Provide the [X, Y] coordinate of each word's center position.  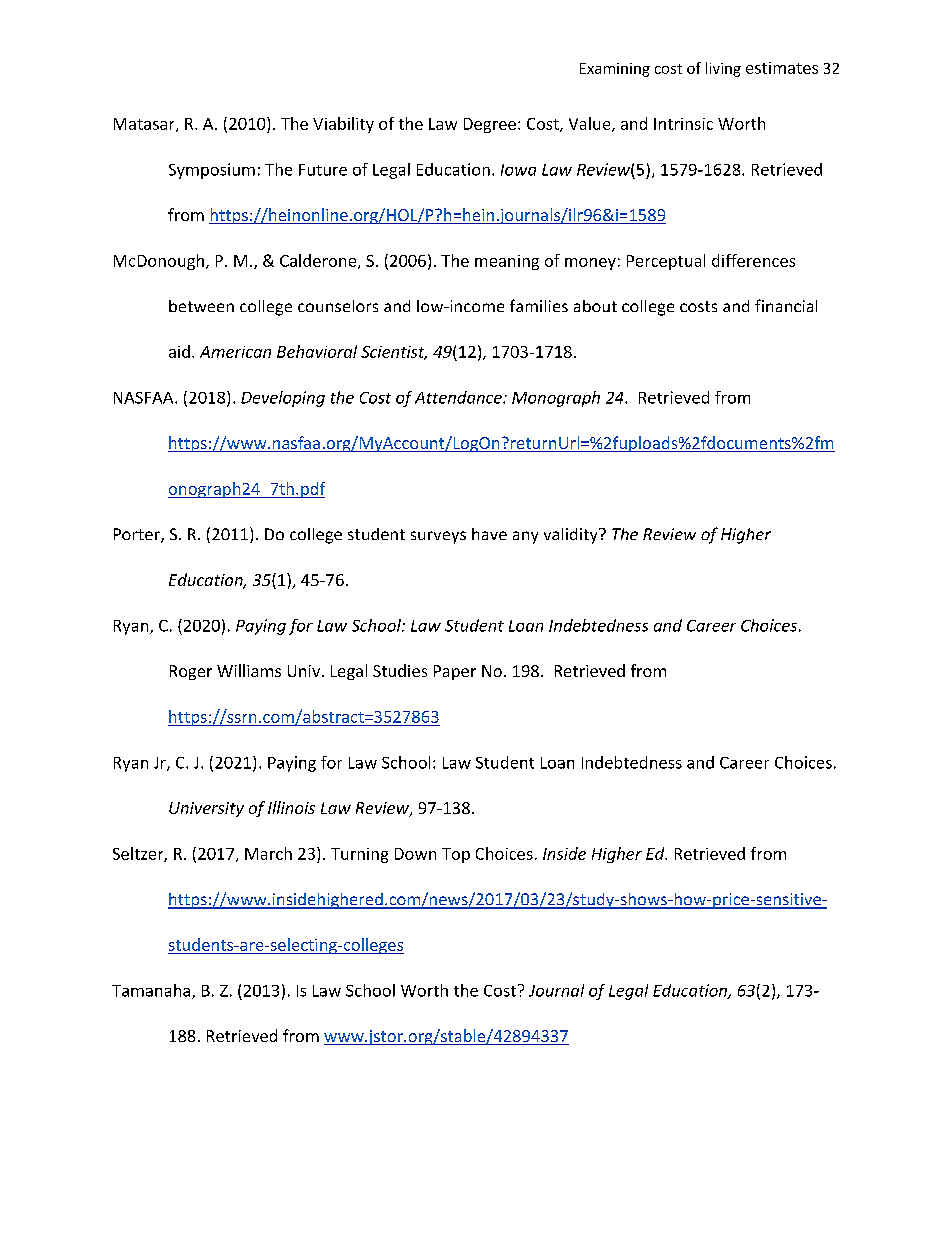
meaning [507, 262]
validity [572, 536]
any [525, 537]
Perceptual [666, 262]
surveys [438, 537]
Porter [138, 535]
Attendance [459, 397]
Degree [490, 125]
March [268, 853]
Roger [191, 672]
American [235, 352]
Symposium [212, 171]
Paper [455, 672]
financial [786, 305]
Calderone [319, 261]
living [723, 69]
